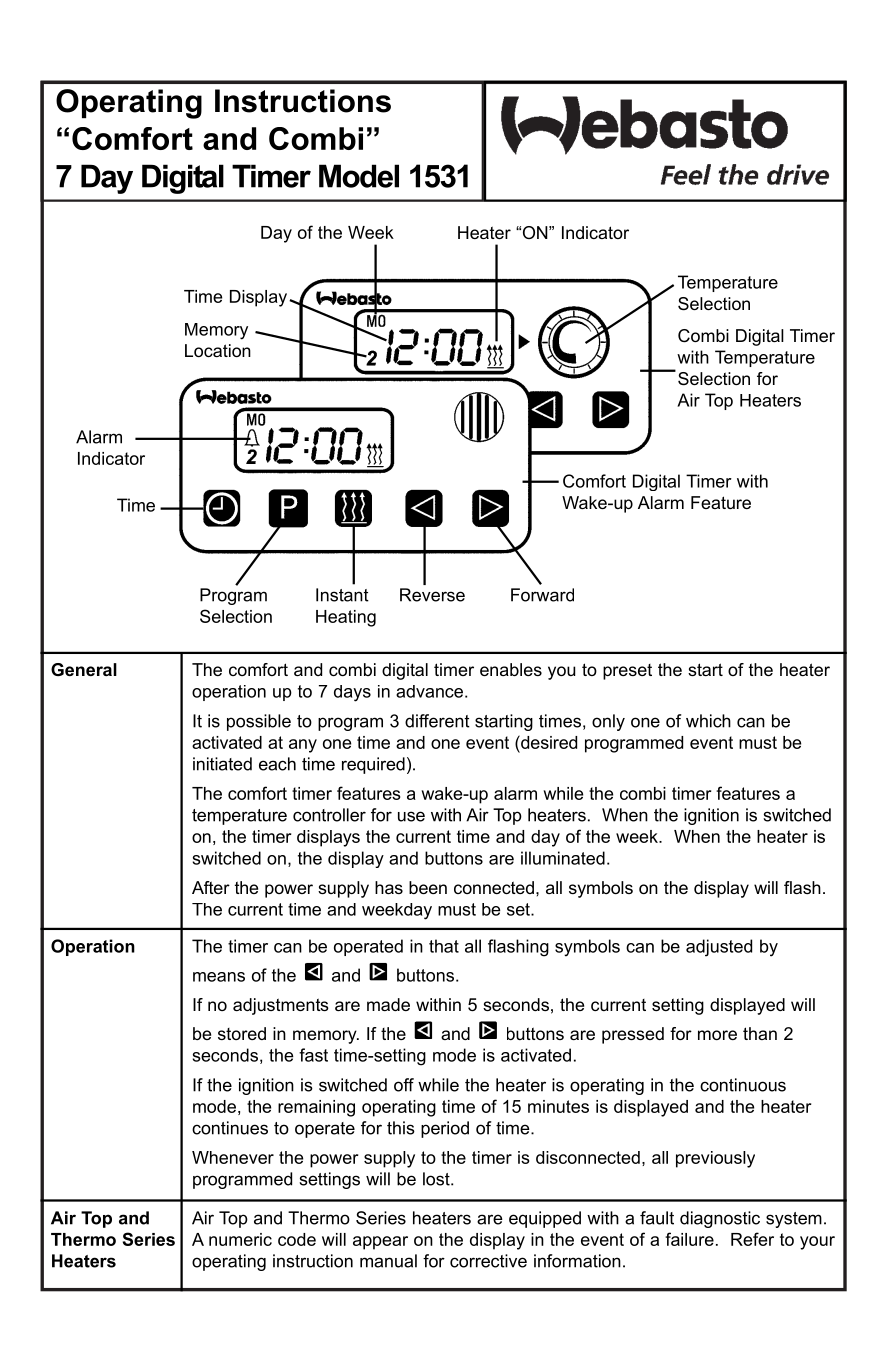 The width and height of the screenshot is (887, 1372). I want to click on Forward, so click(542, 595).
